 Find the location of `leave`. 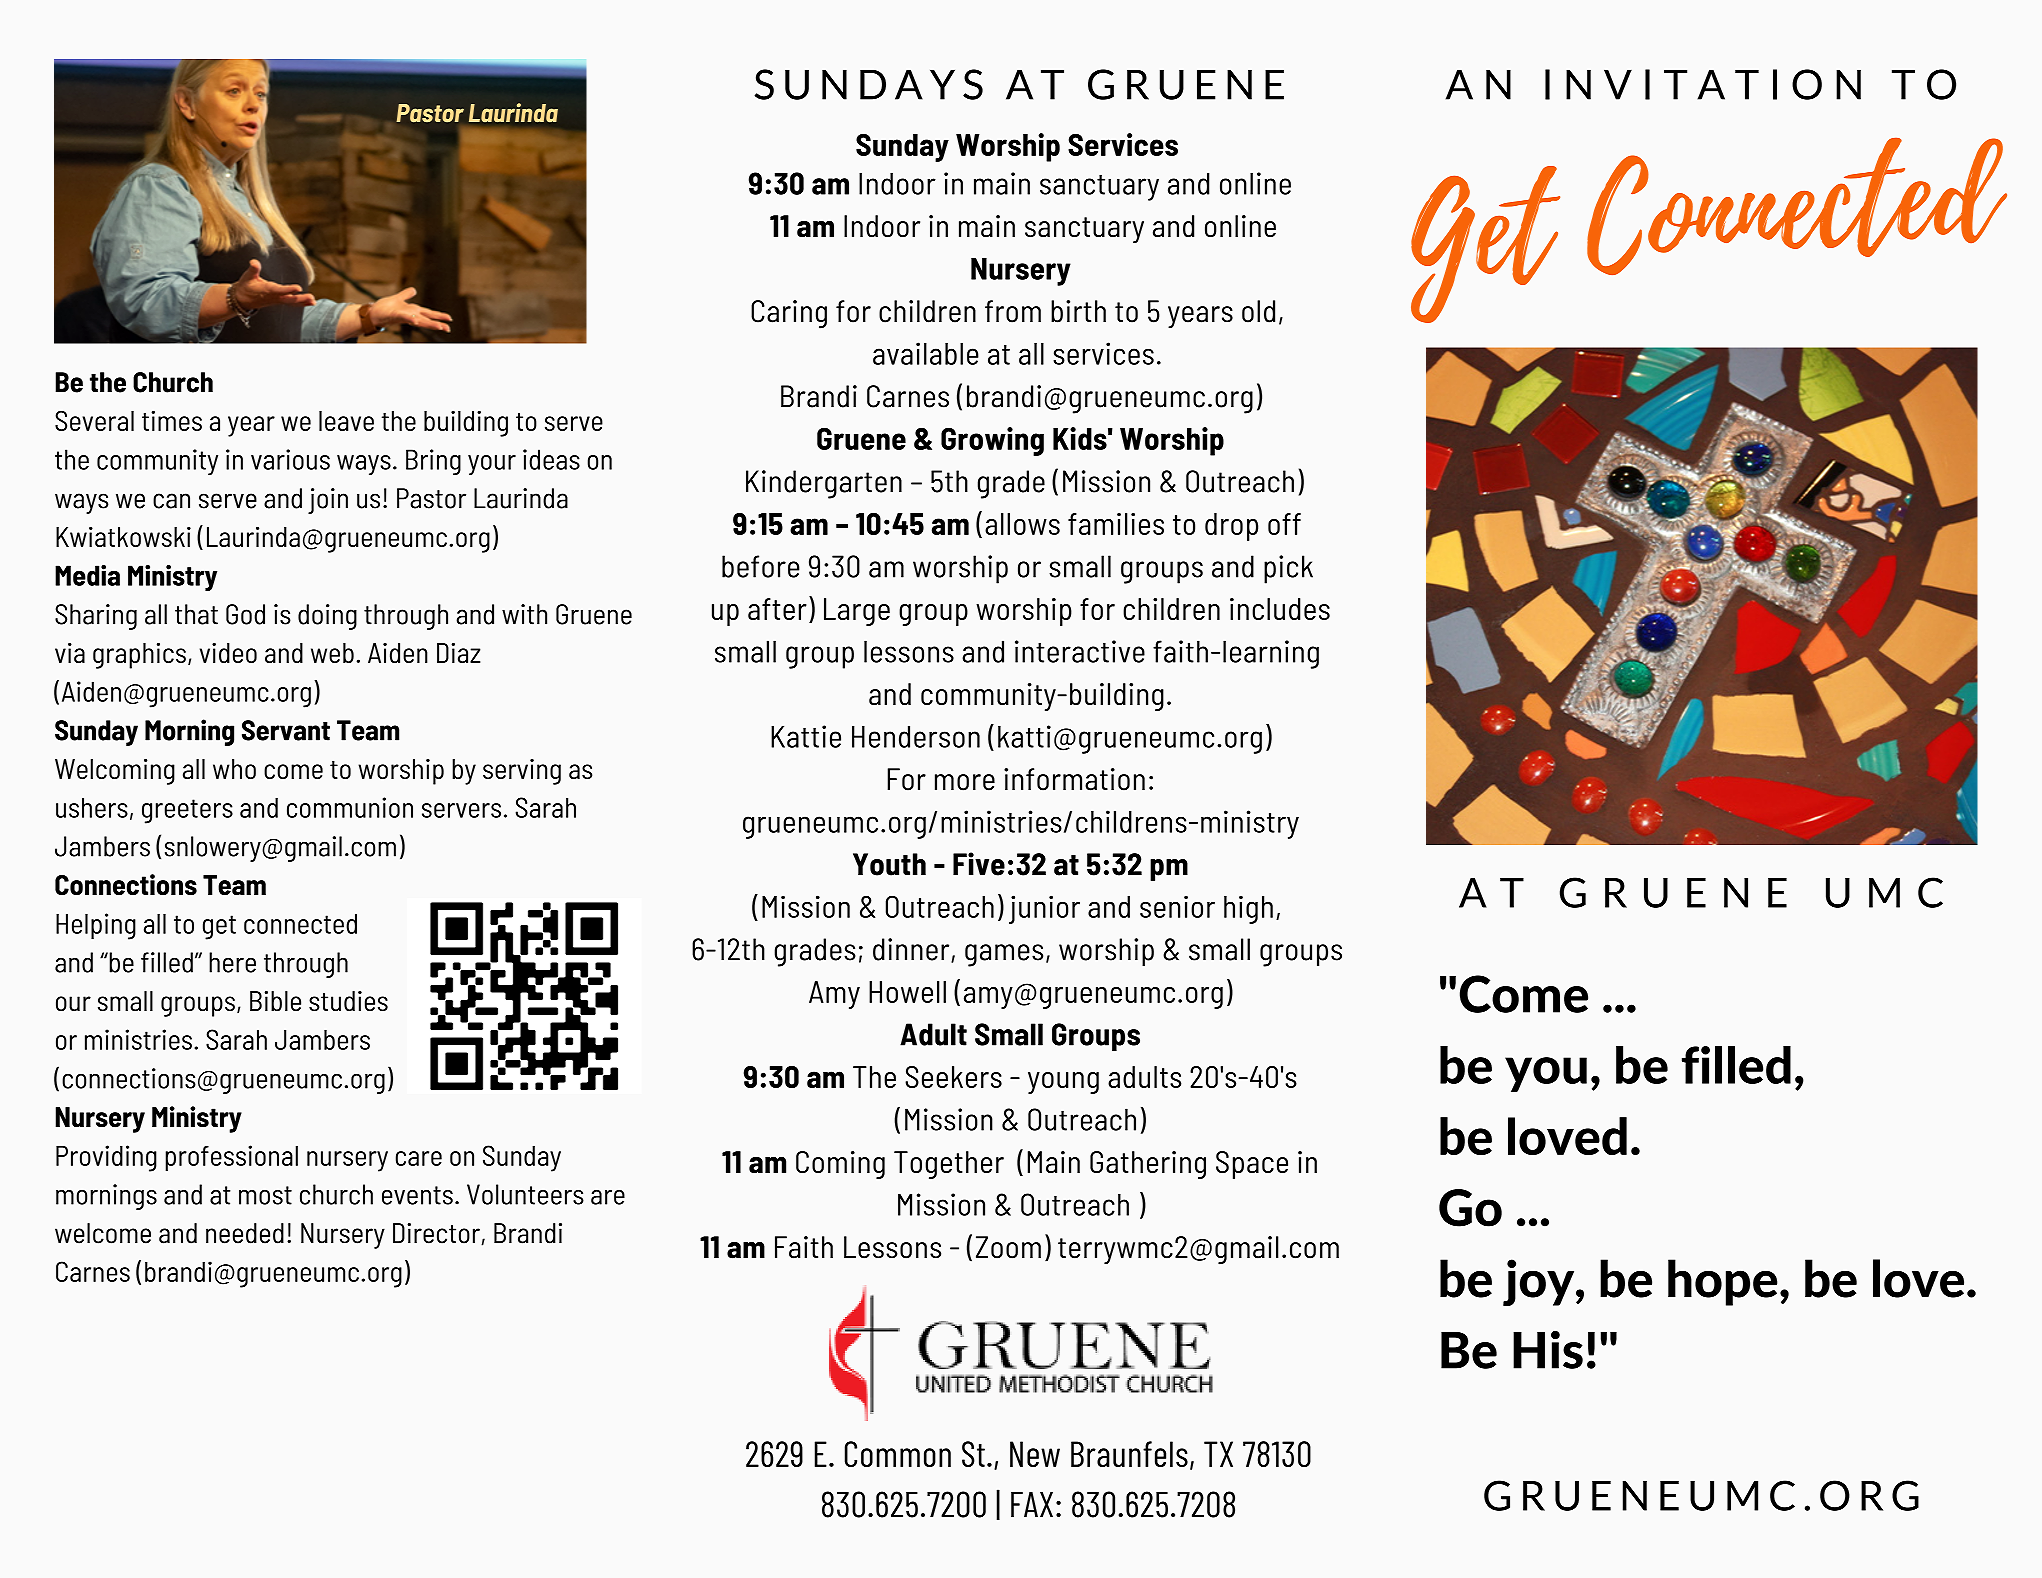

leave is located at coordinates (346, 421).
